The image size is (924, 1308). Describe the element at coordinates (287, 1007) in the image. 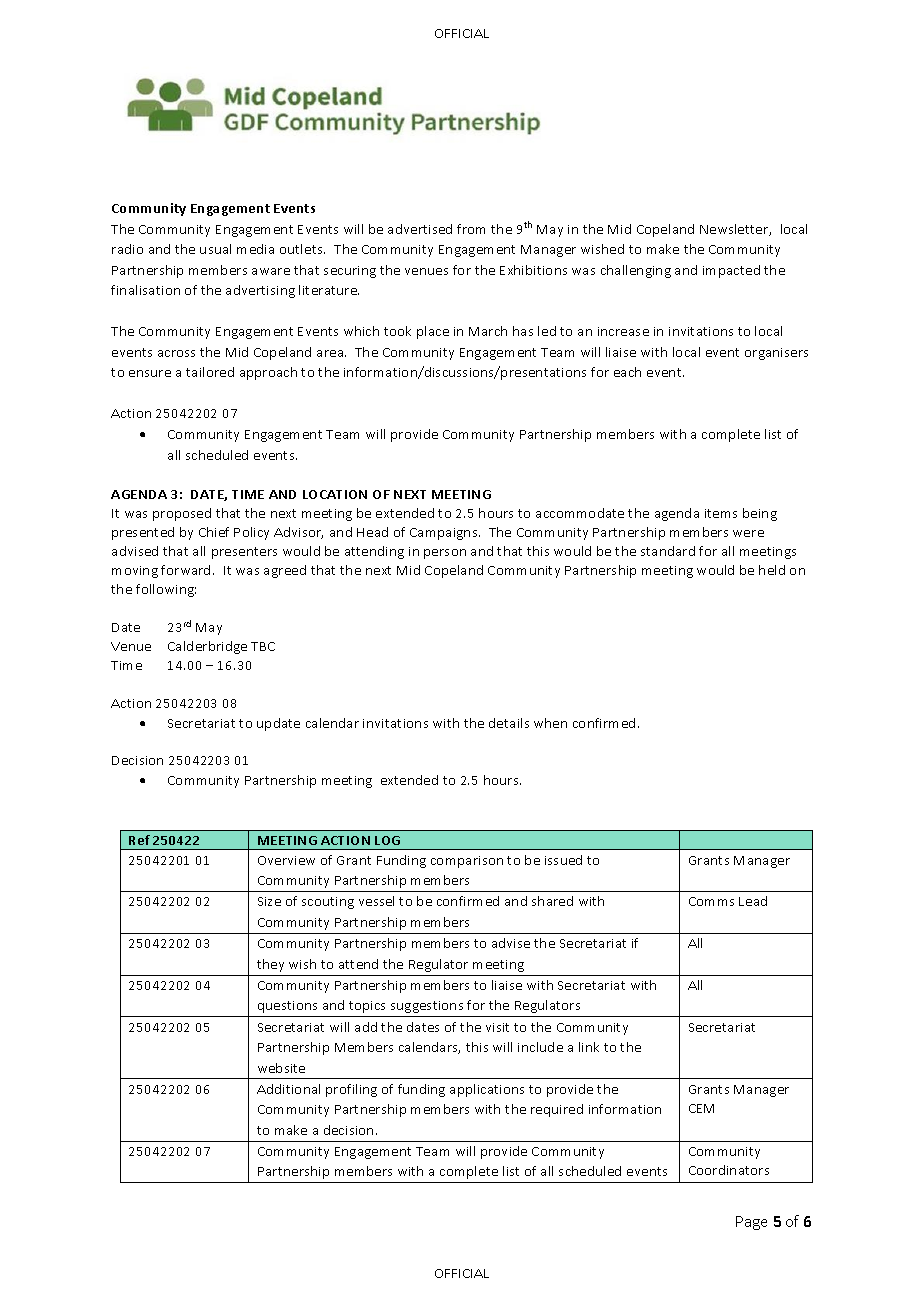

I see `questions` at that location.
